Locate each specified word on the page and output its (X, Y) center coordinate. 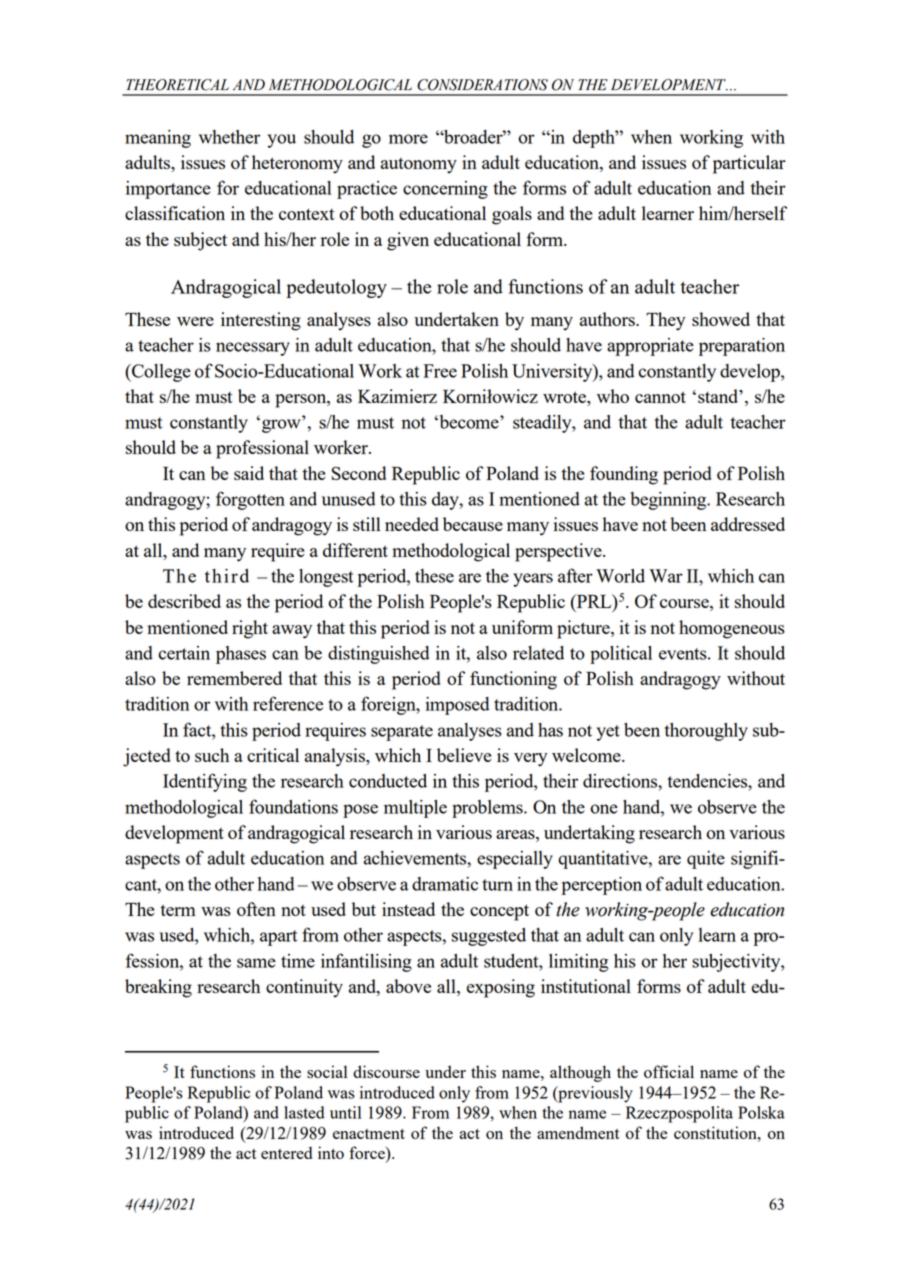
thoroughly (706, 732)
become (469, 422)
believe (464, 755)
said (249, 473)
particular (749, 164)
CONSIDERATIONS (482, 85)
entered (286, 1152)
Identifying (205, 782)
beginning (669, 501)
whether (229, 137)
